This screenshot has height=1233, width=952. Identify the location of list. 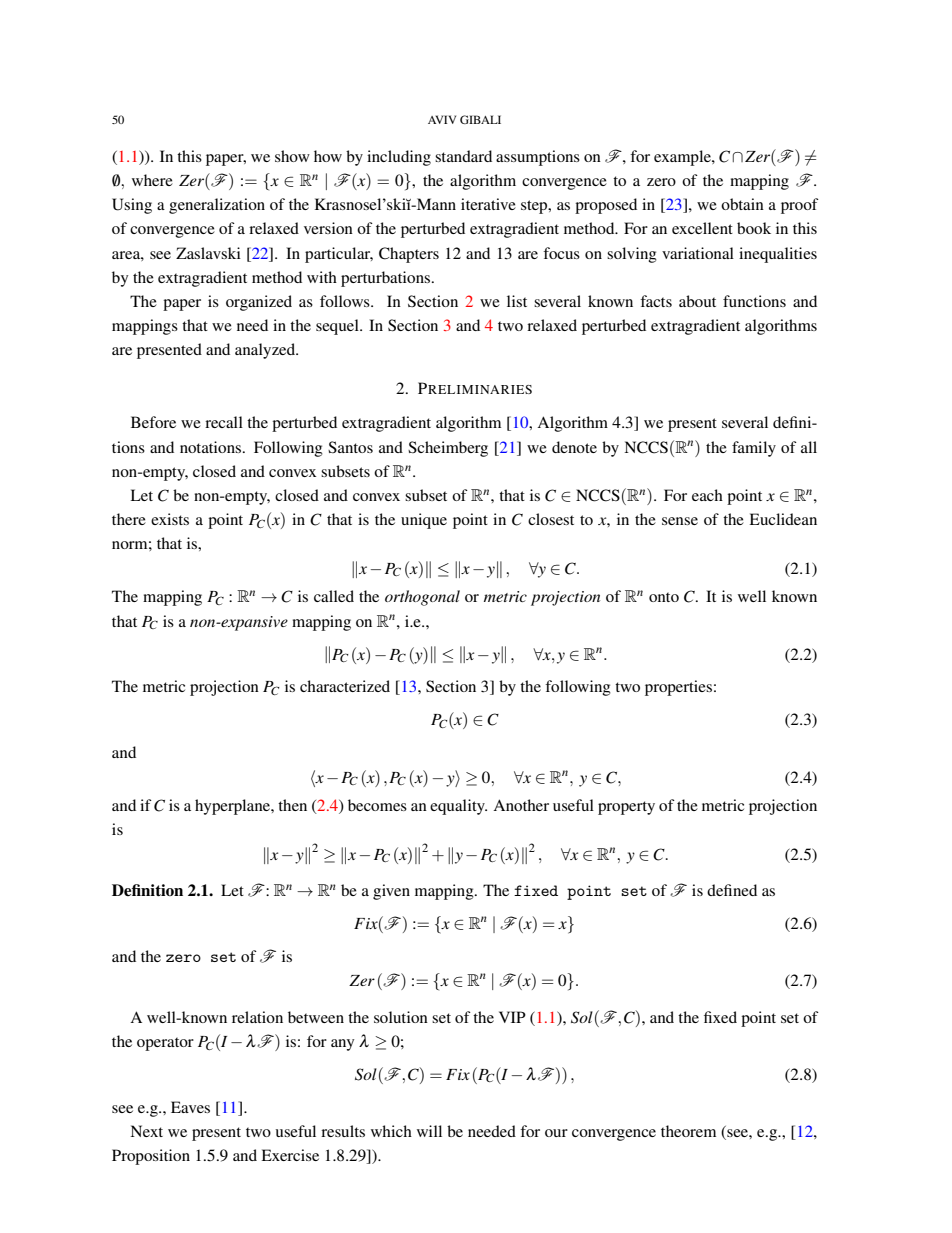
(517, 301).
